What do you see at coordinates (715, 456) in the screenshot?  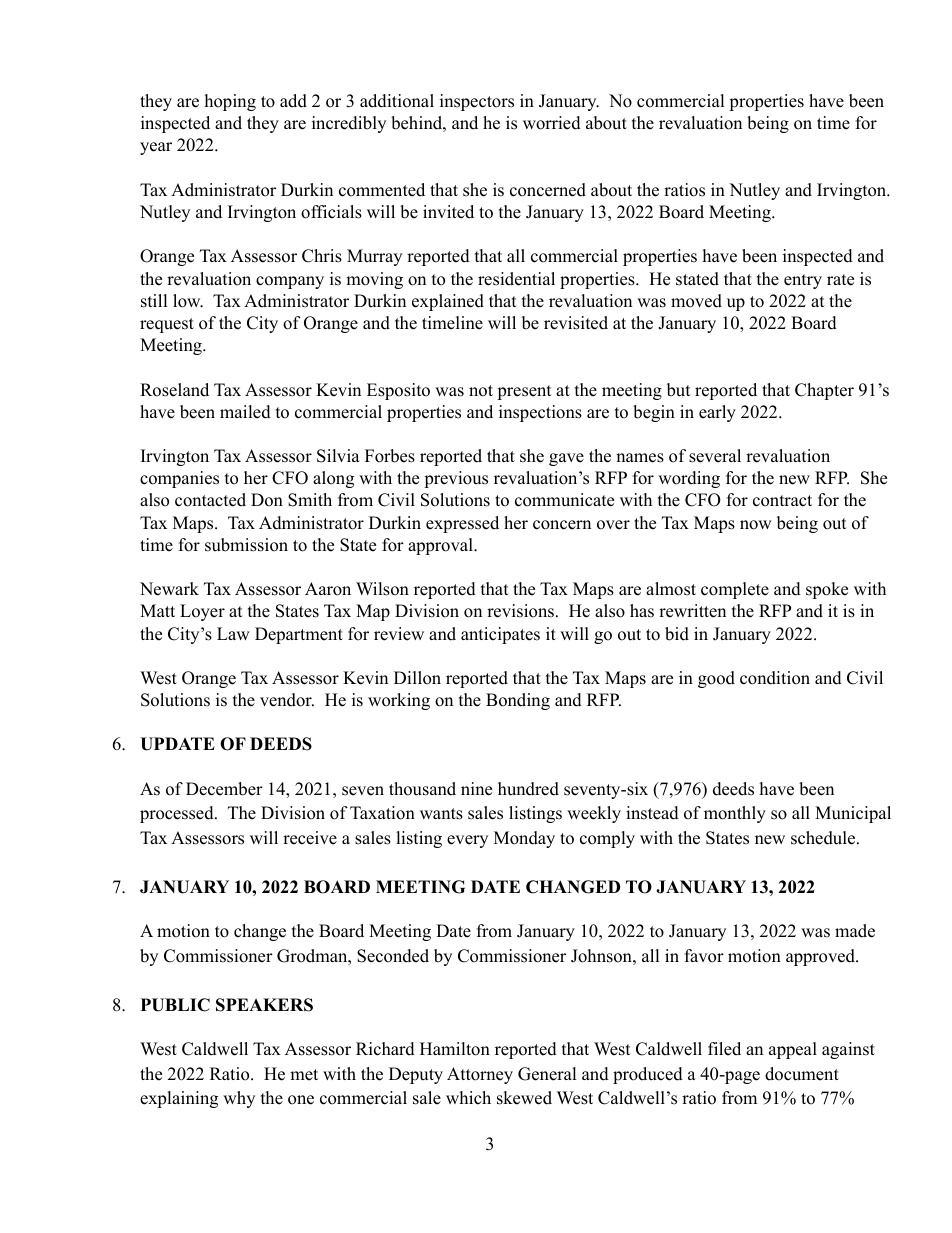 I see `several` at bounding box center [715, 456].
